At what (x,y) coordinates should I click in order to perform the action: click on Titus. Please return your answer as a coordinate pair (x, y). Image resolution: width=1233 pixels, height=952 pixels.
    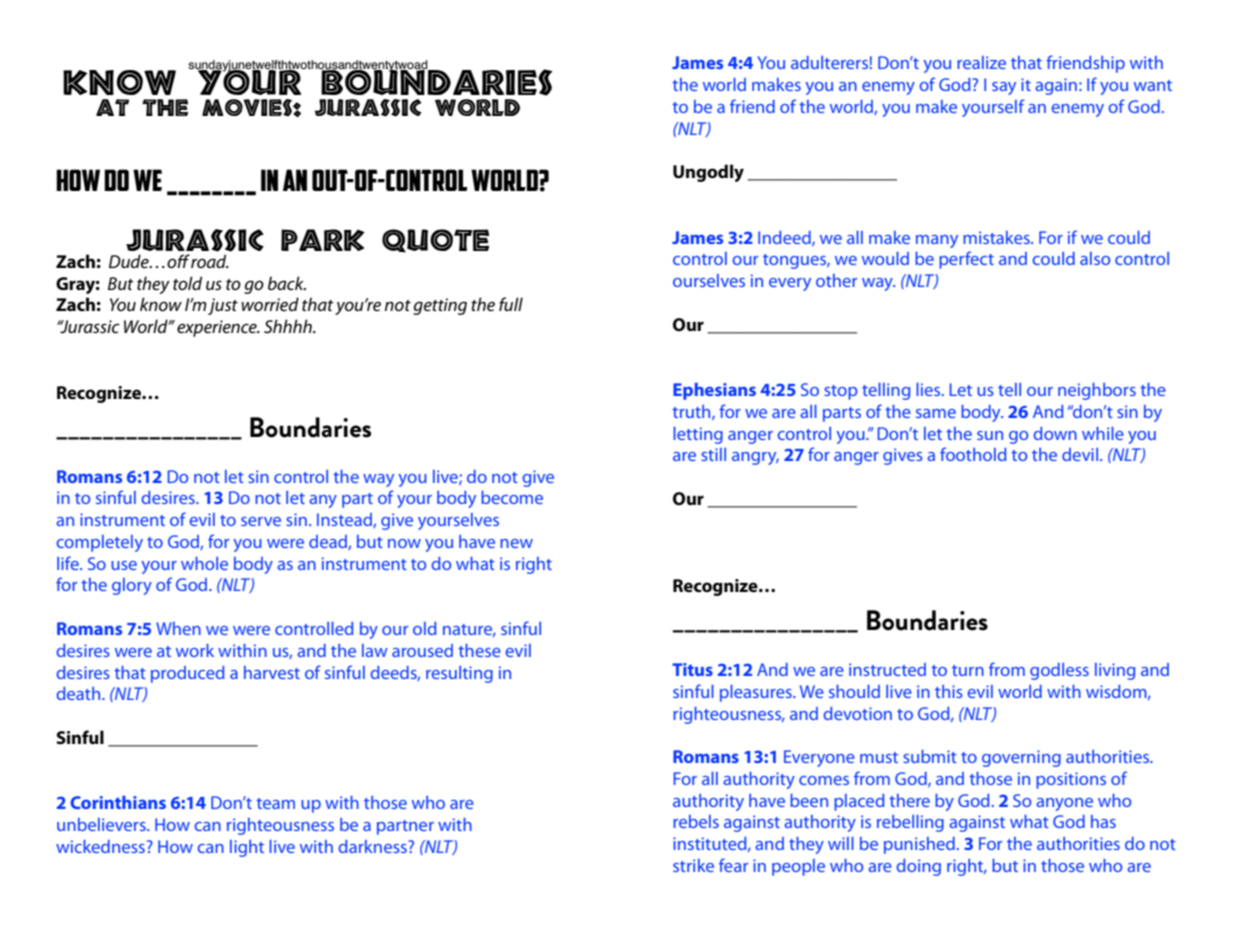
    Looking at the image, I should click on (692, 669).
